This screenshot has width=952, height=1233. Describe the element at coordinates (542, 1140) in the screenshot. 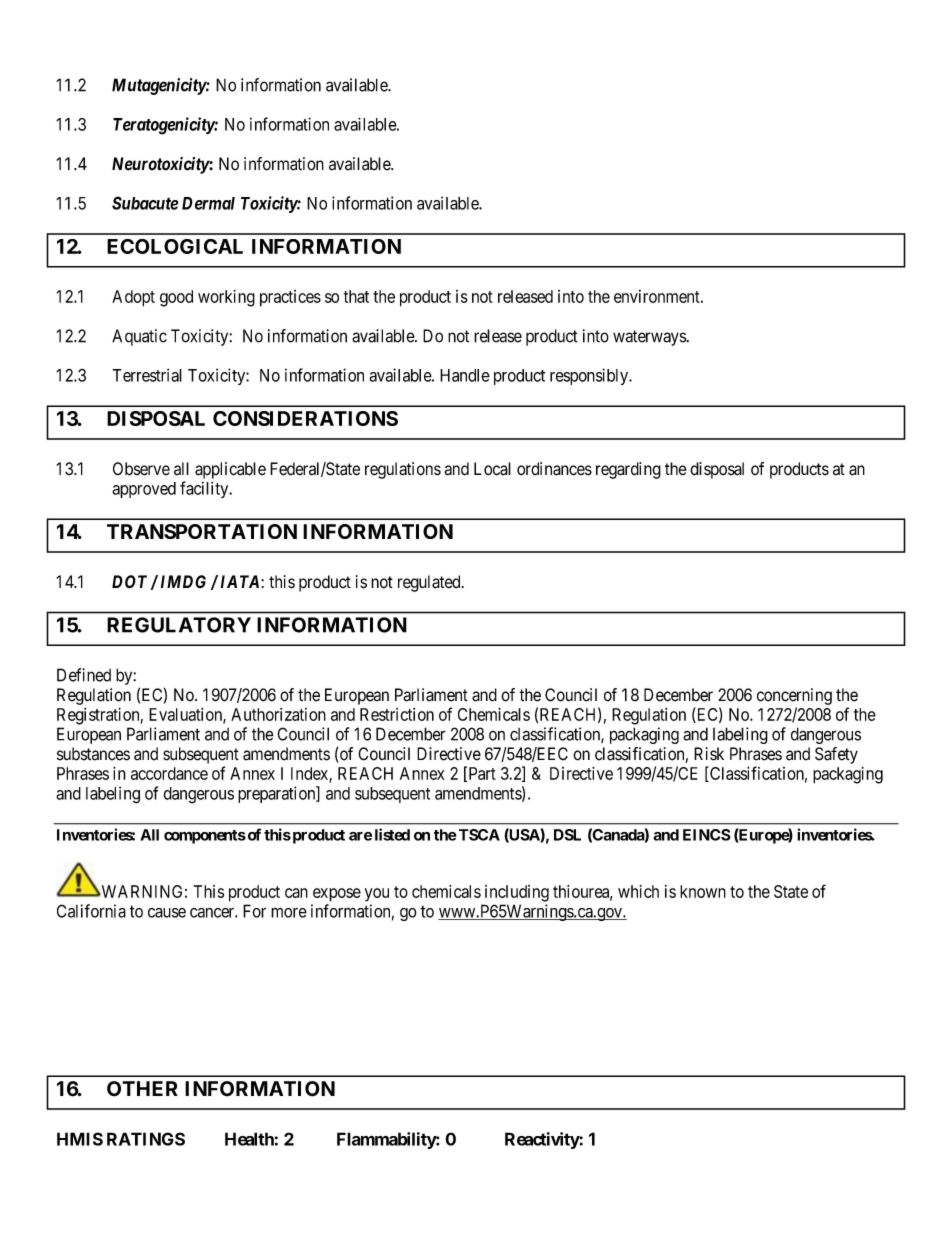

I see `Reactivity` at that location.
